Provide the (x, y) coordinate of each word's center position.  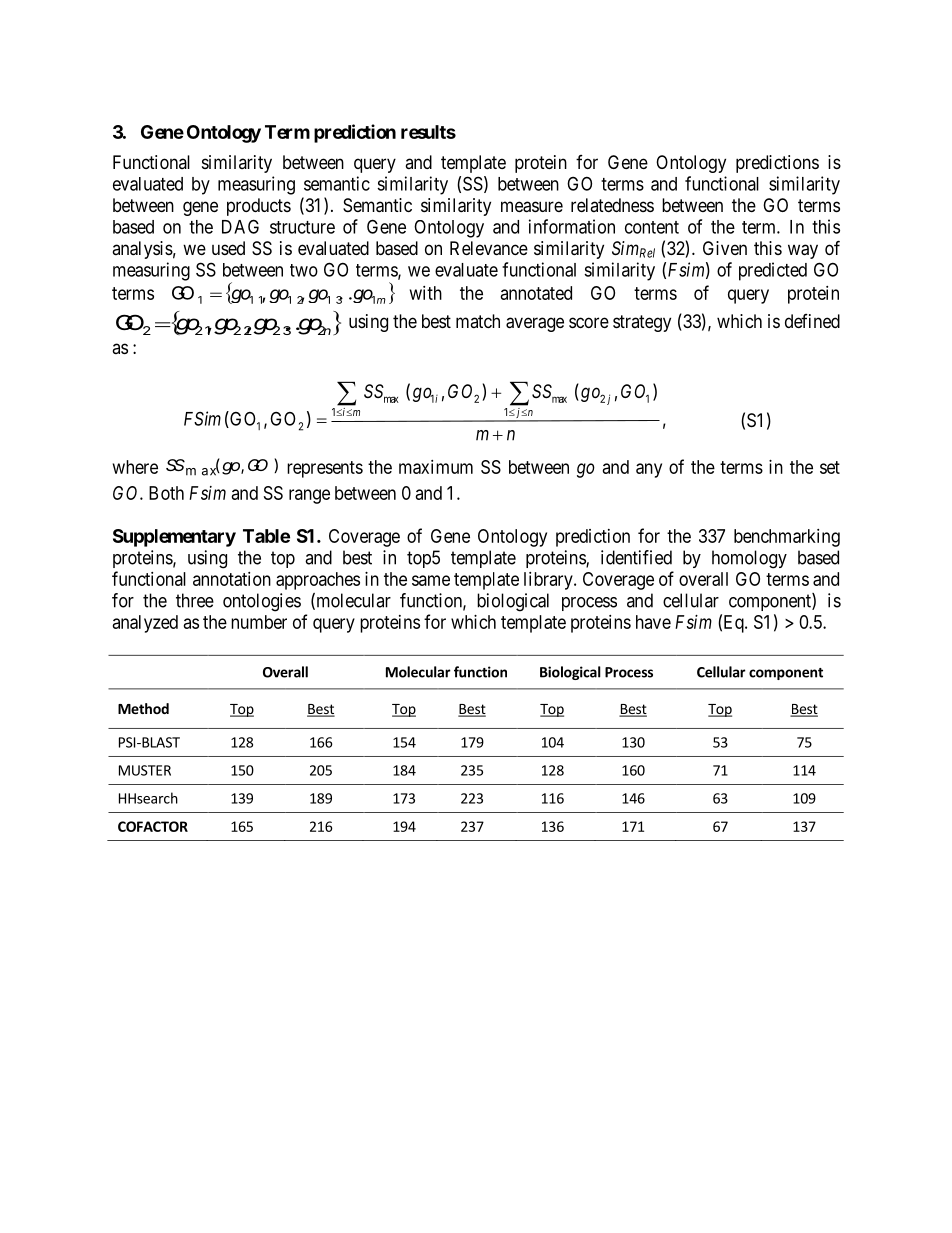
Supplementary (174, 538)
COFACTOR (153, 826)
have (653, 622)
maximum (436, 467)
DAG (240, 226)
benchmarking (787, 538)
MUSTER (145, 770)
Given (725, 248)
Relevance (489, 248)
